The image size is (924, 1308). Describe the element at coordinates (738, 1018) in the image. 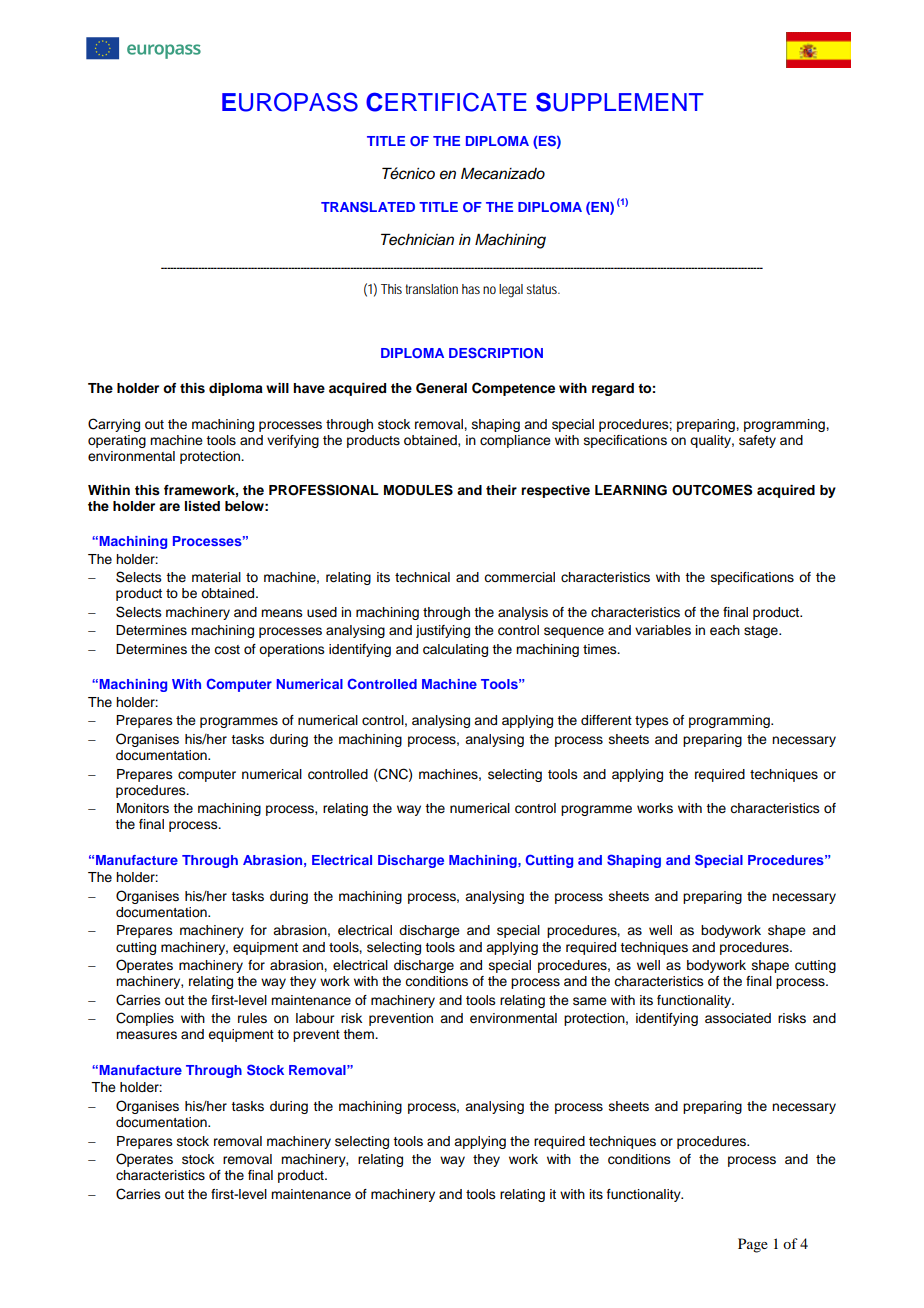

I see `associated` at that location.
